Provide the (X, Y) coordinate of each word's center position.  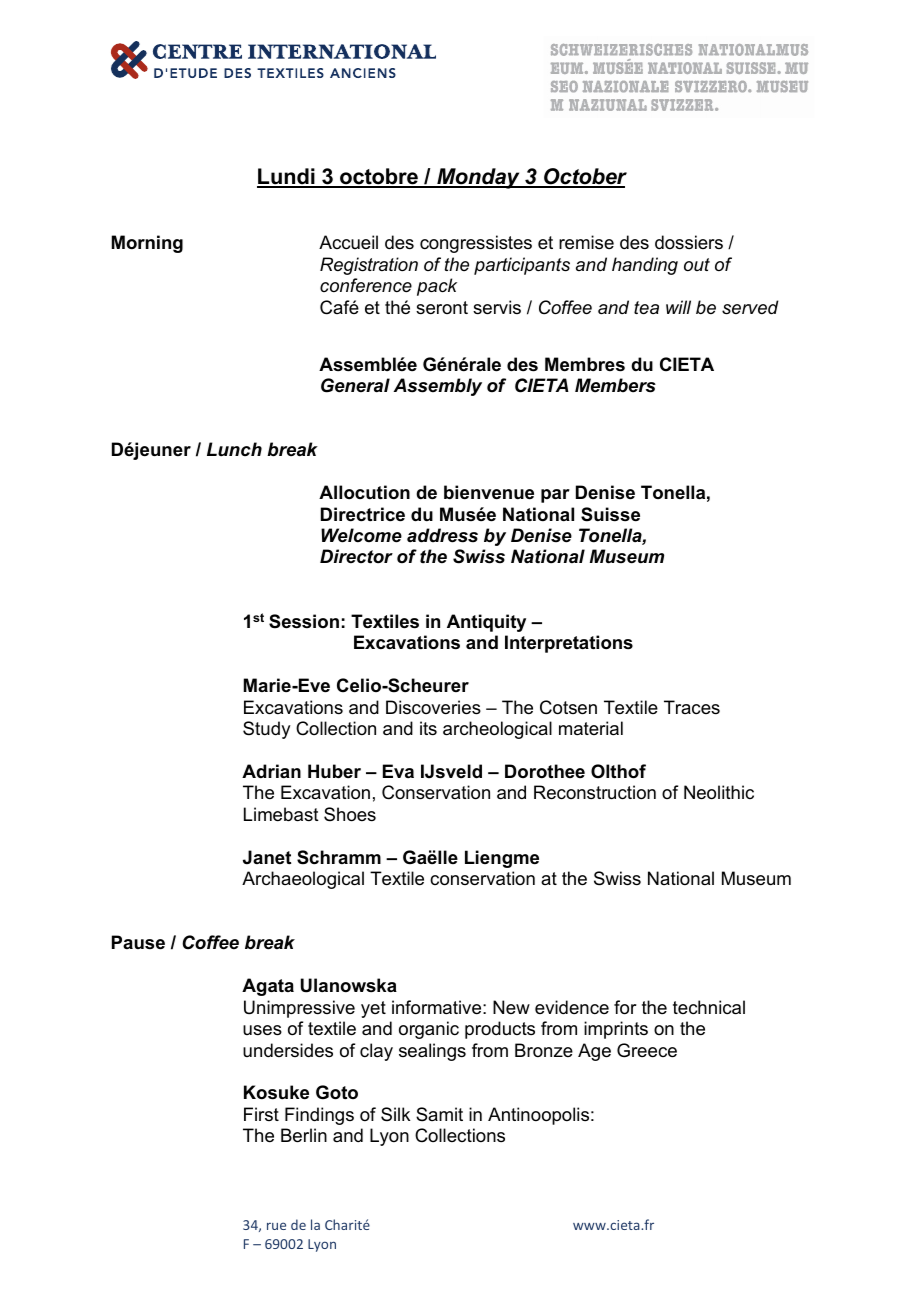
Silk (395, 1114)
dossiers (689, 242)
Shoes (350, 814)
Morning (147, 244)
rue (276, 1226)
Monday (478, 178)
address (442, 535)
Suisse (610, 514)
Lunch (234, 449)
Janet (267, 857)
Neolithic (719, 792)
